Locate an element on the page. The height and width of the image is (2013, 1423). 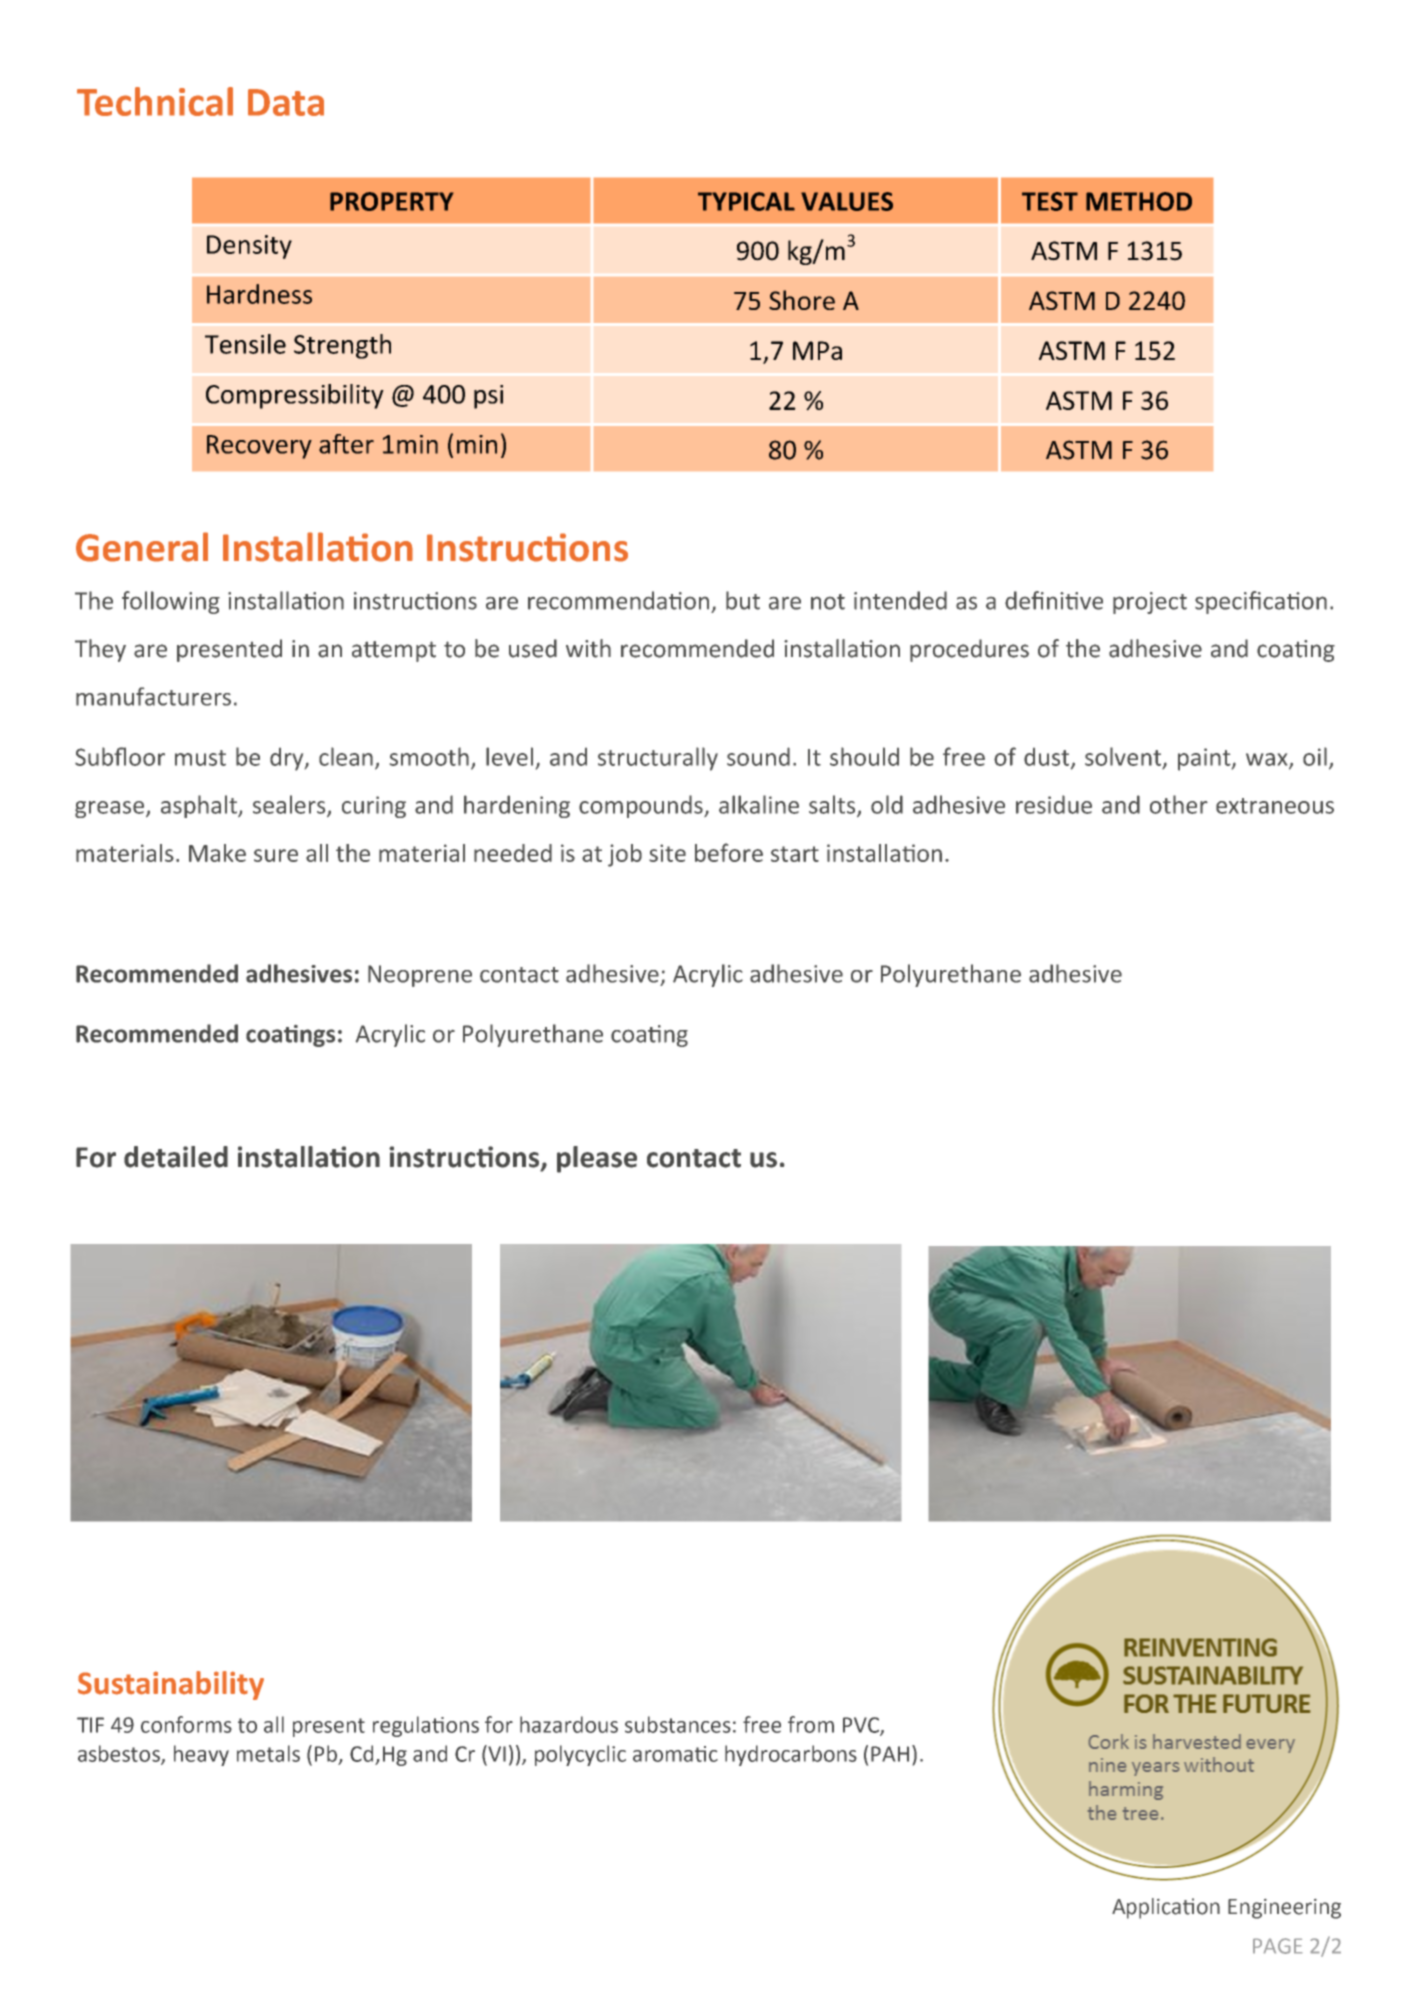
following is located at coordinates (171, 602).
